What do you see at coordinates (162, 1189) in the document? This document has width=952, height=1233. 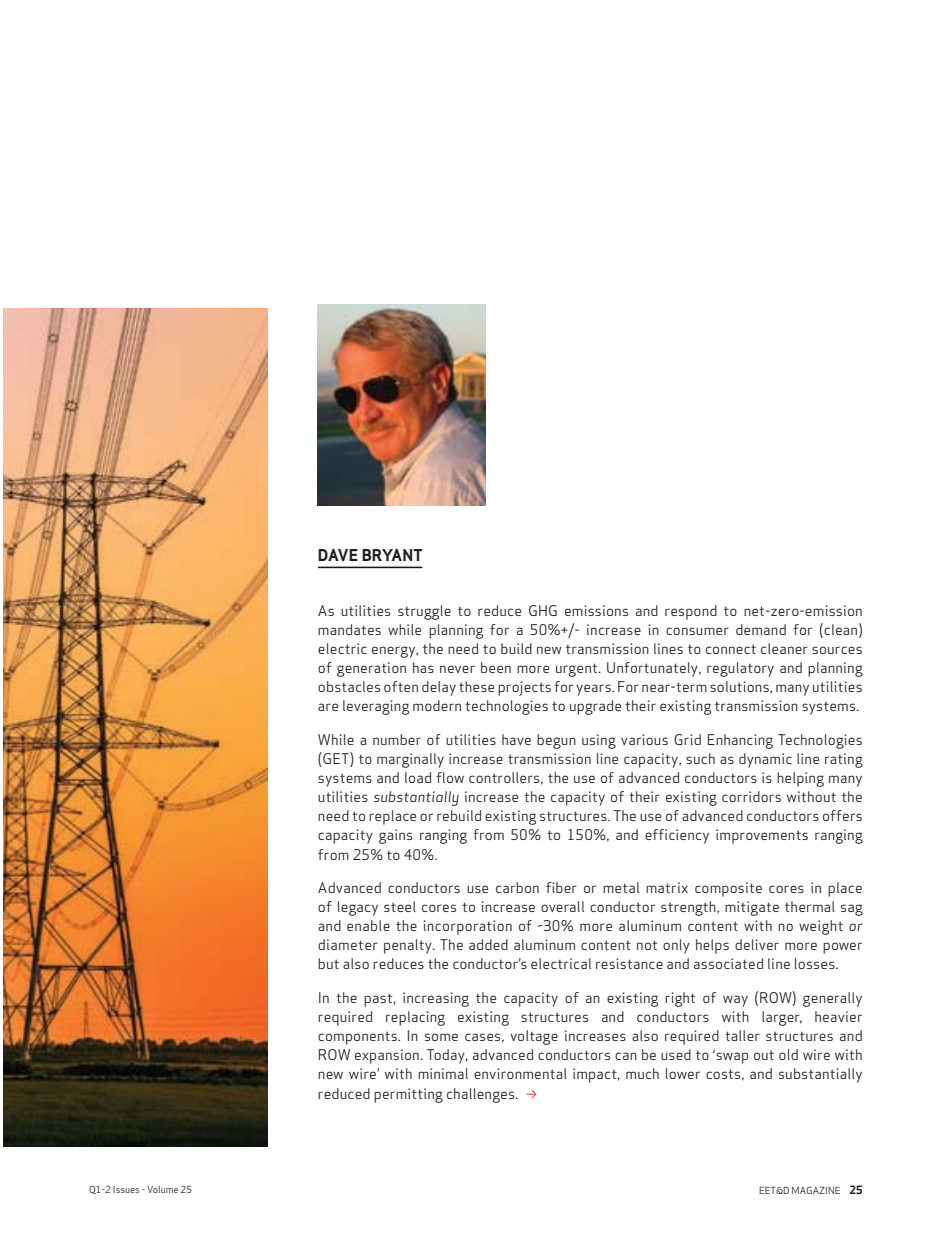 I see `Volume` at bounding box center [162, 1189].
